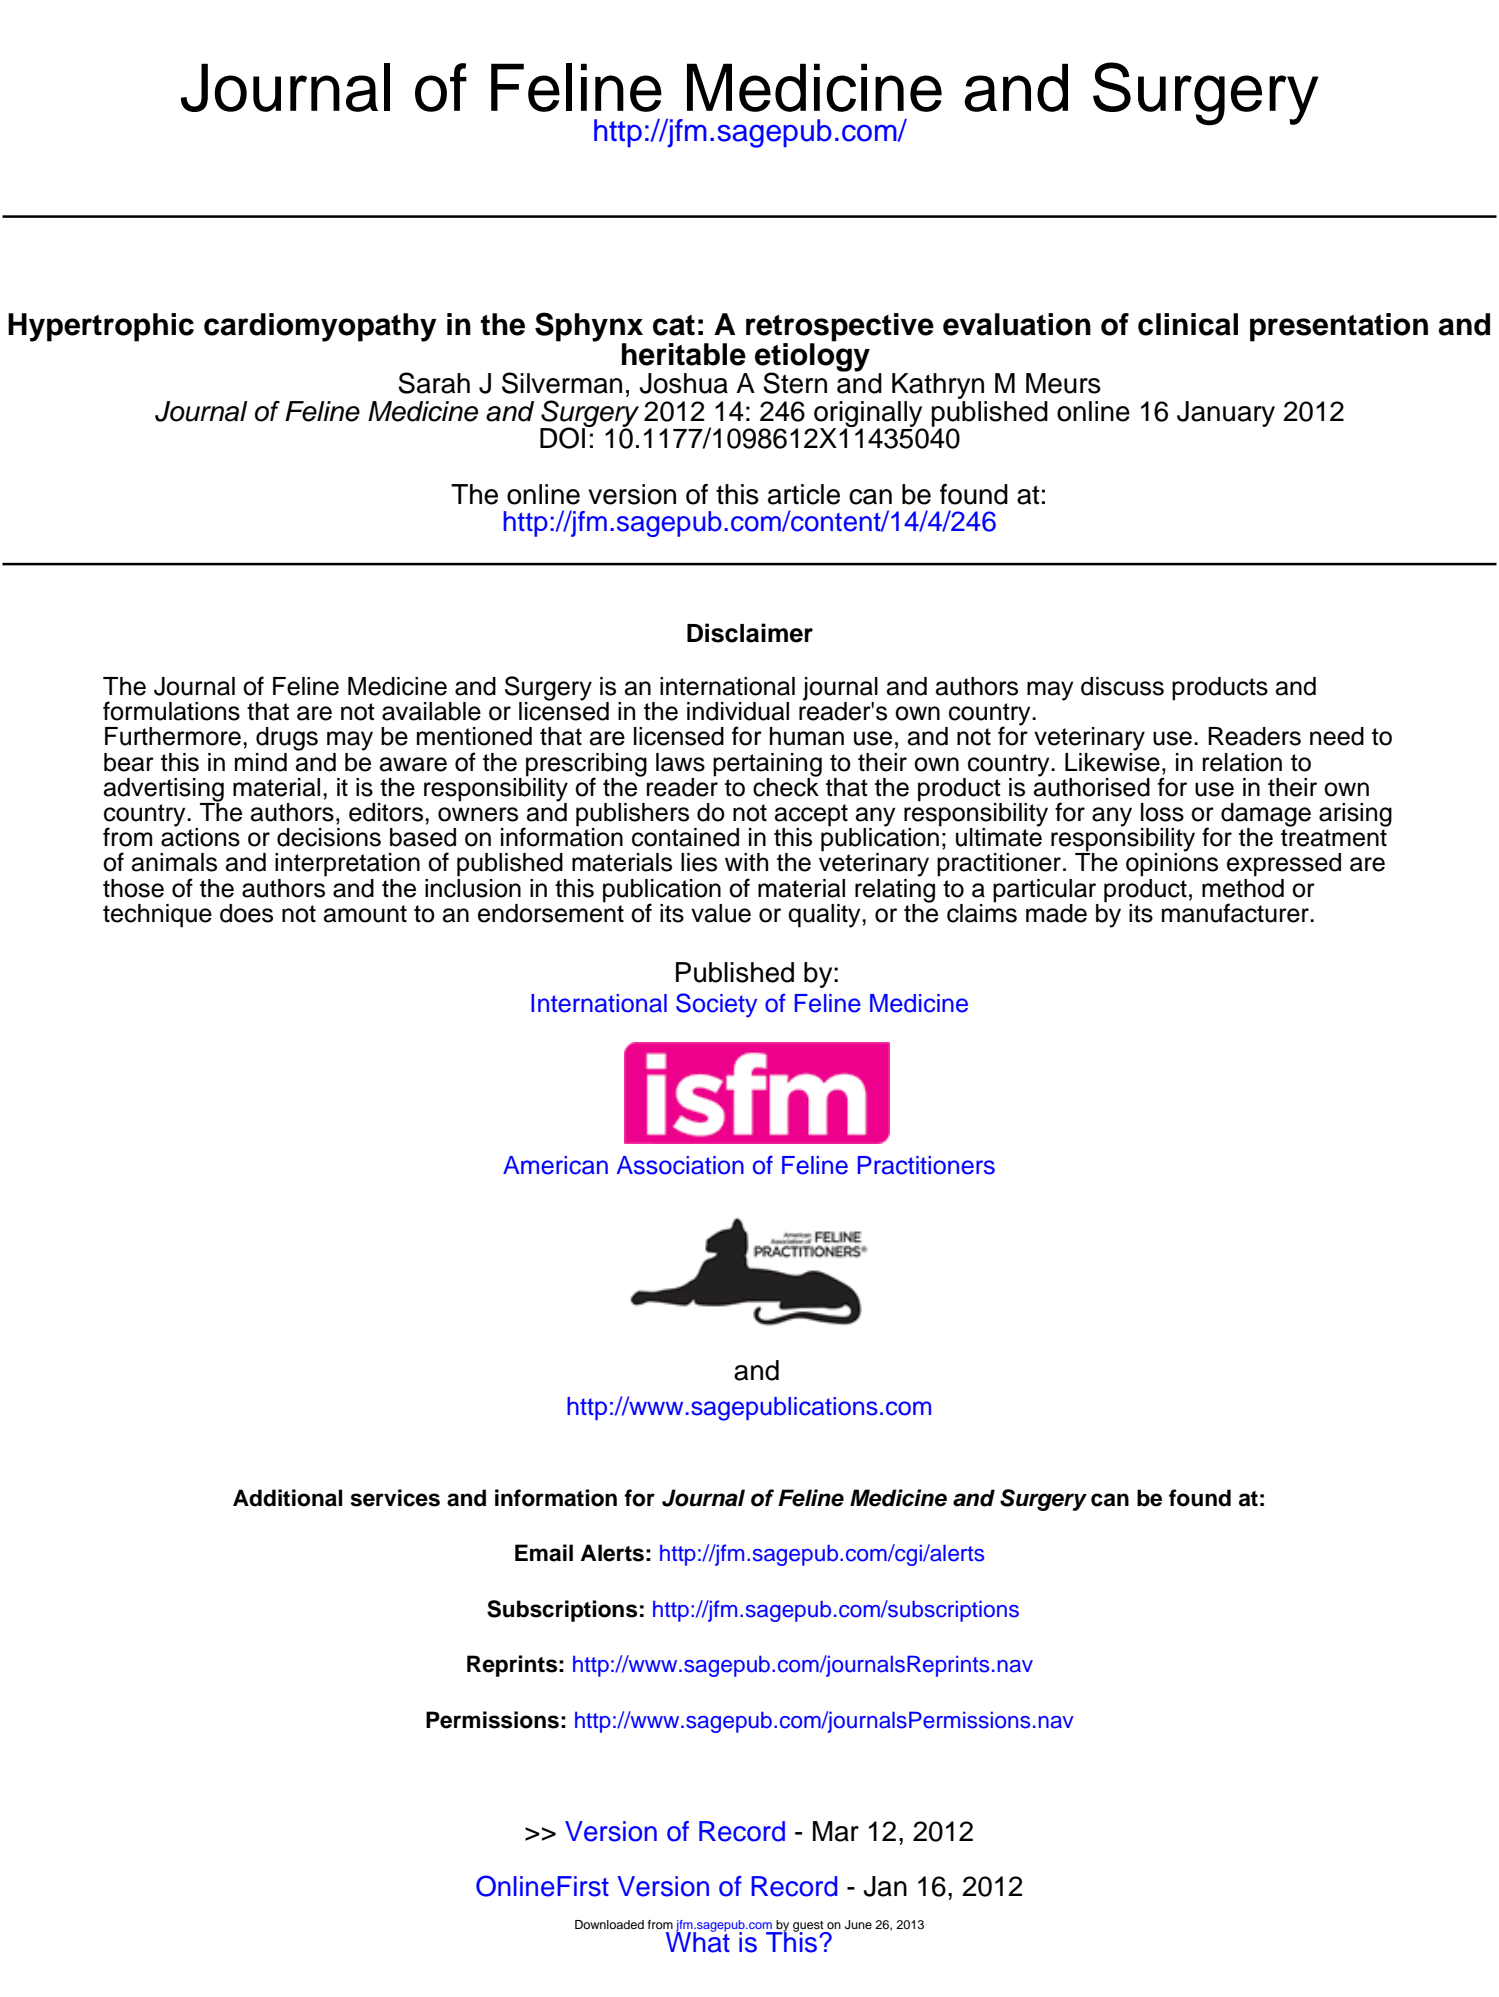 The image size is (1499, 1997). Describe the element at coordinates (320, 327) in the document. I see `cardiomyopathy` at that location.
